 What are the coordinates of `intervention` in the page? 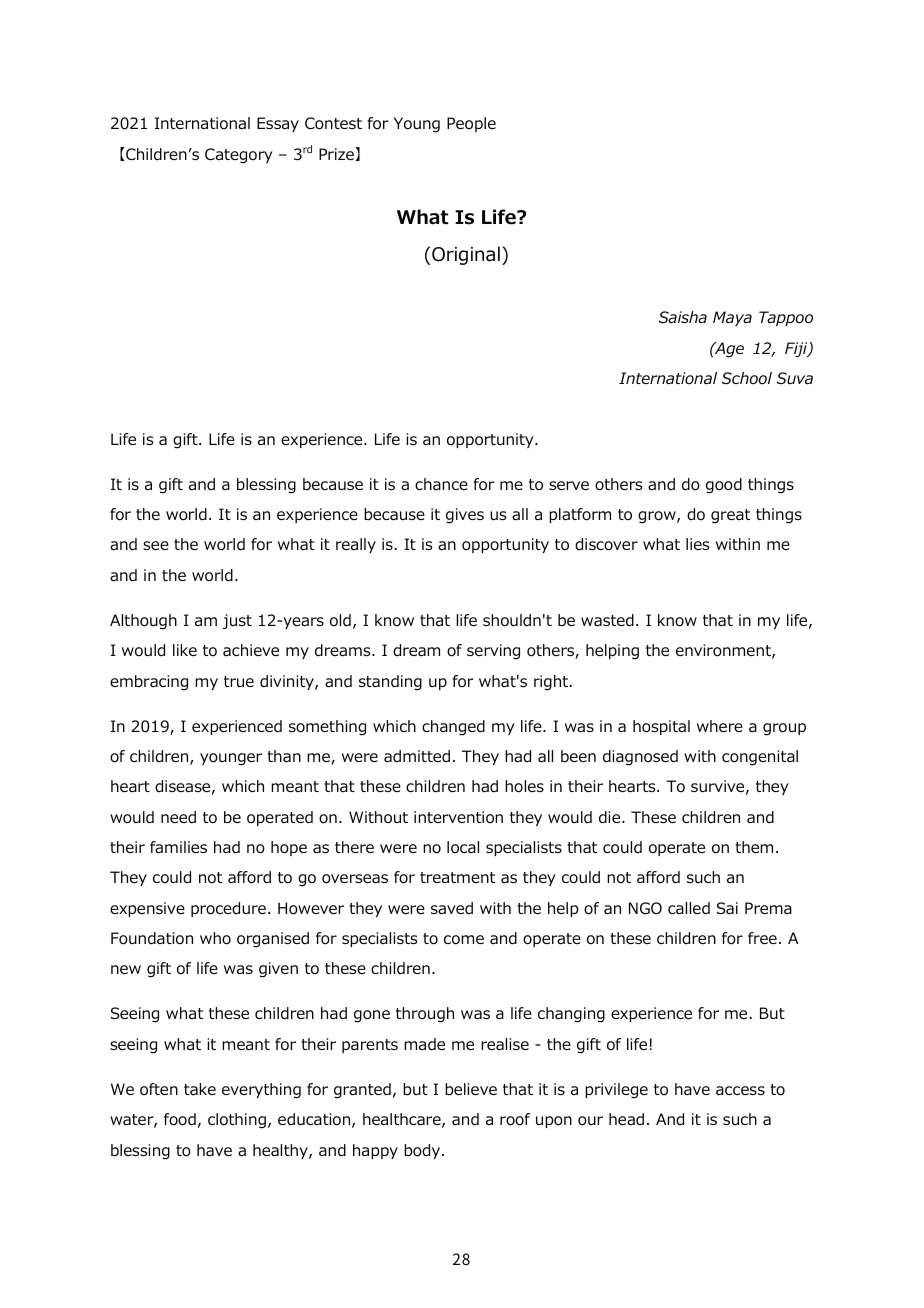 It's located at (458, 817).
